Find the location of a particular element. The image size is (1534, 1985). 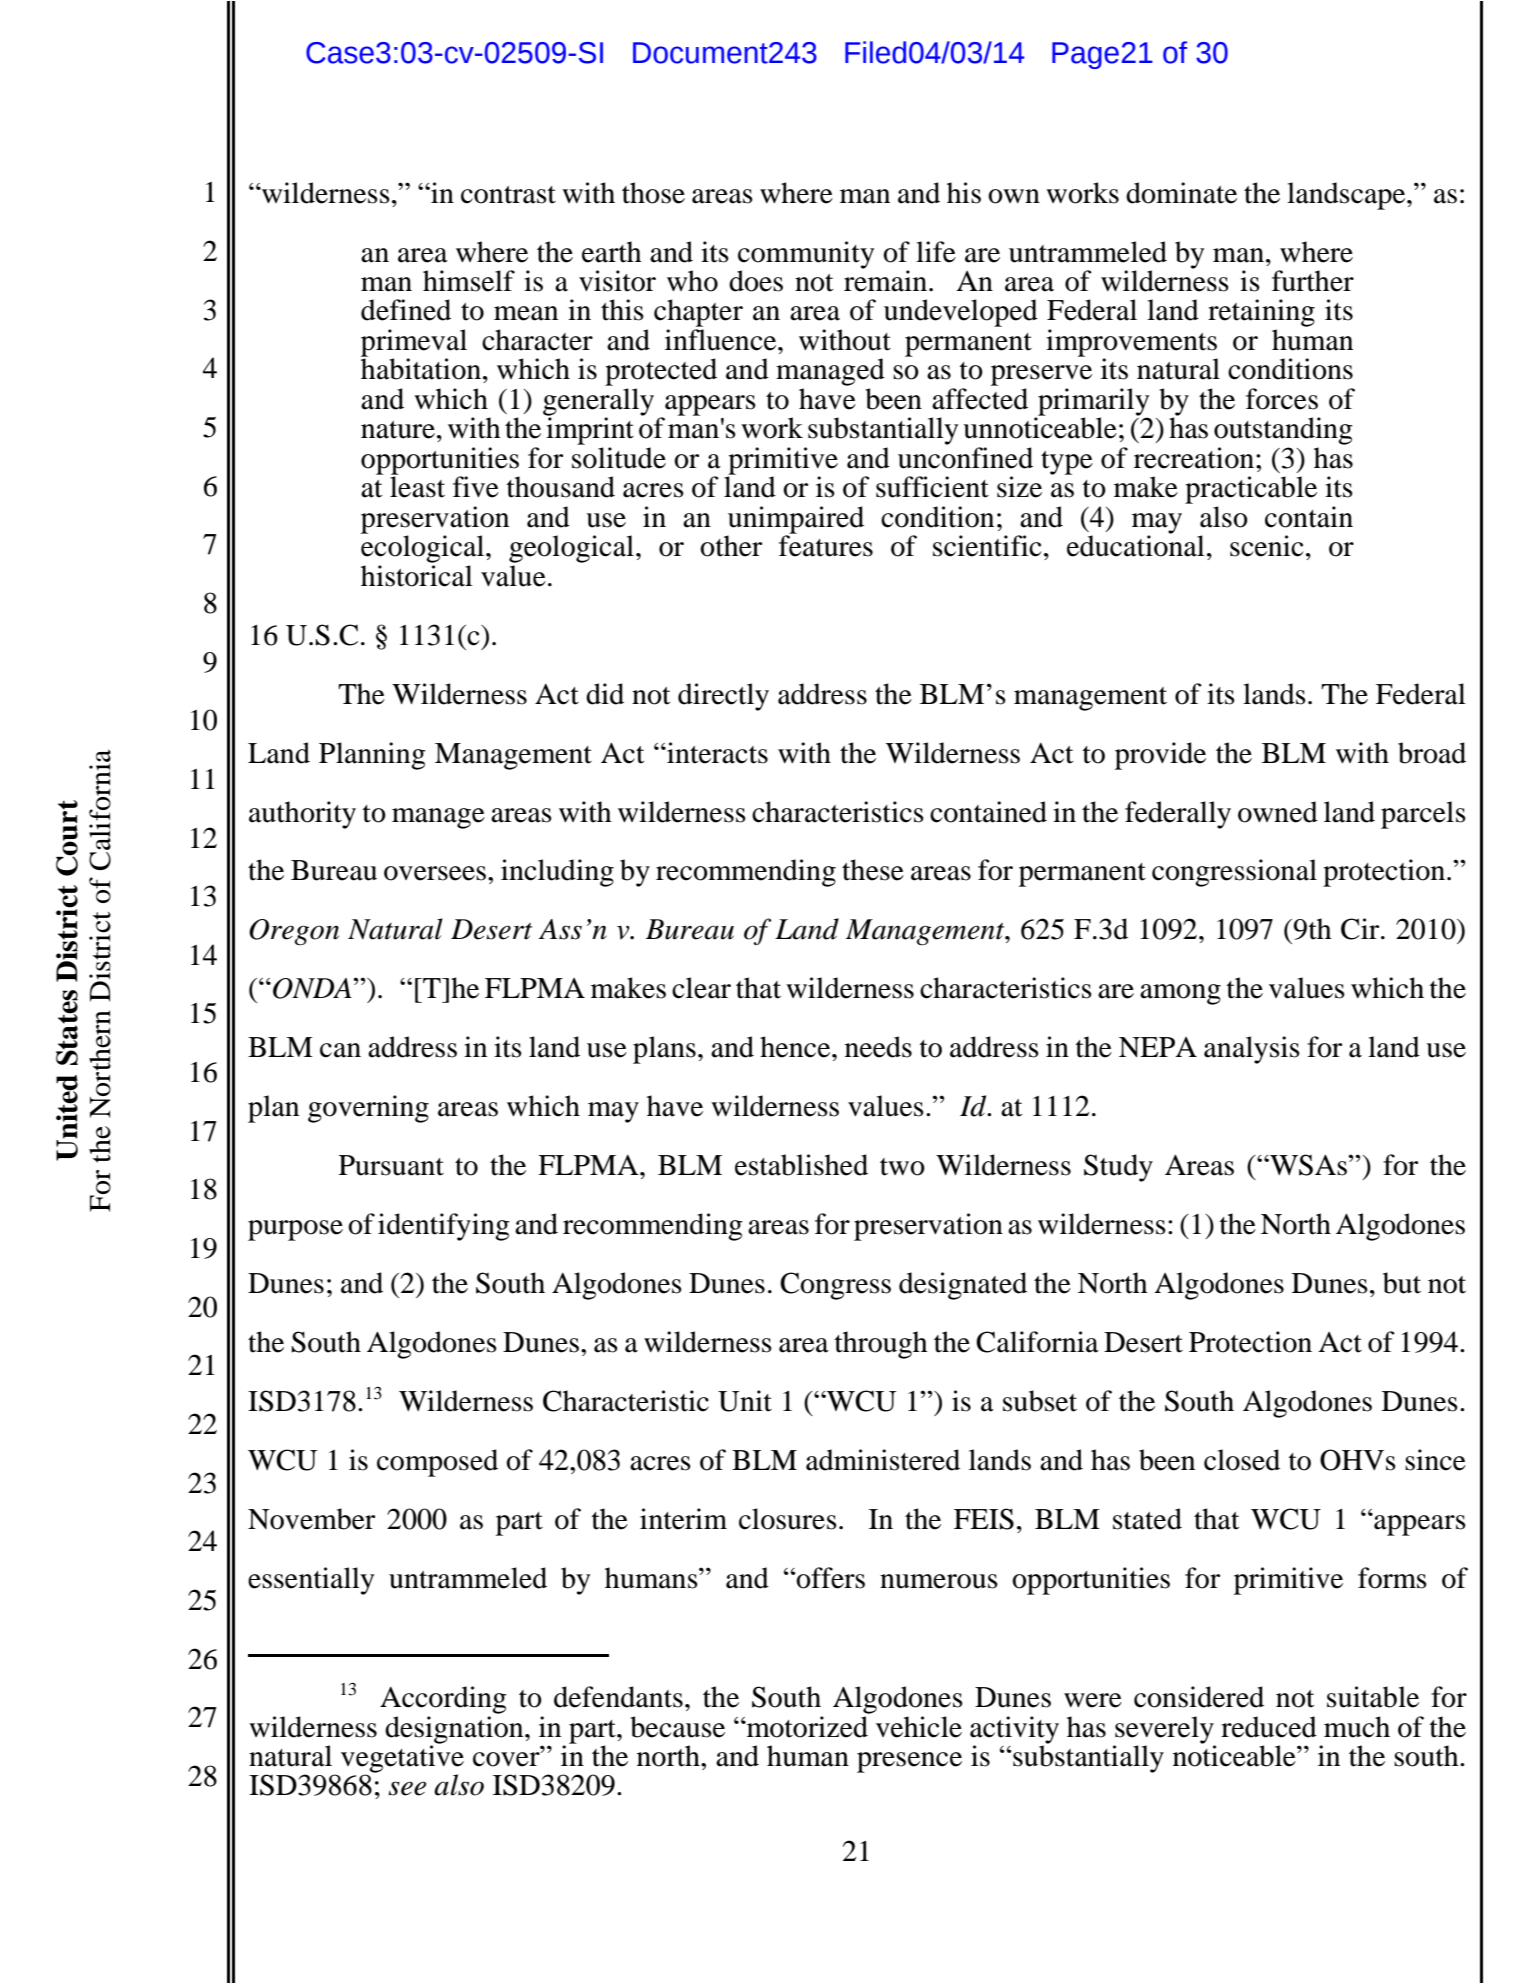

Cir is located at coordinates (1361, 929).
